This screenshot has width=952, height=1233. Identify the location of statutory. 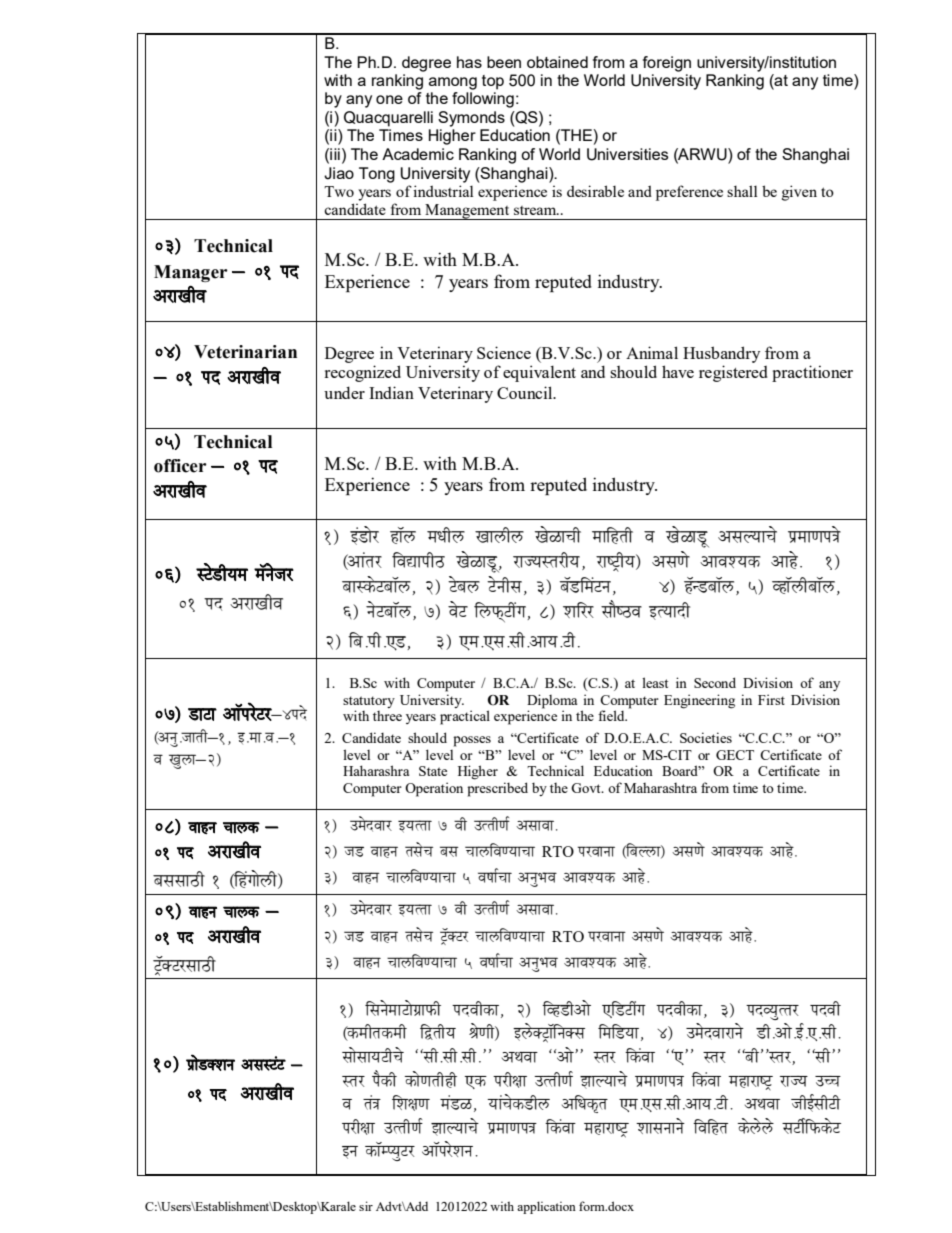
(369, 703).
